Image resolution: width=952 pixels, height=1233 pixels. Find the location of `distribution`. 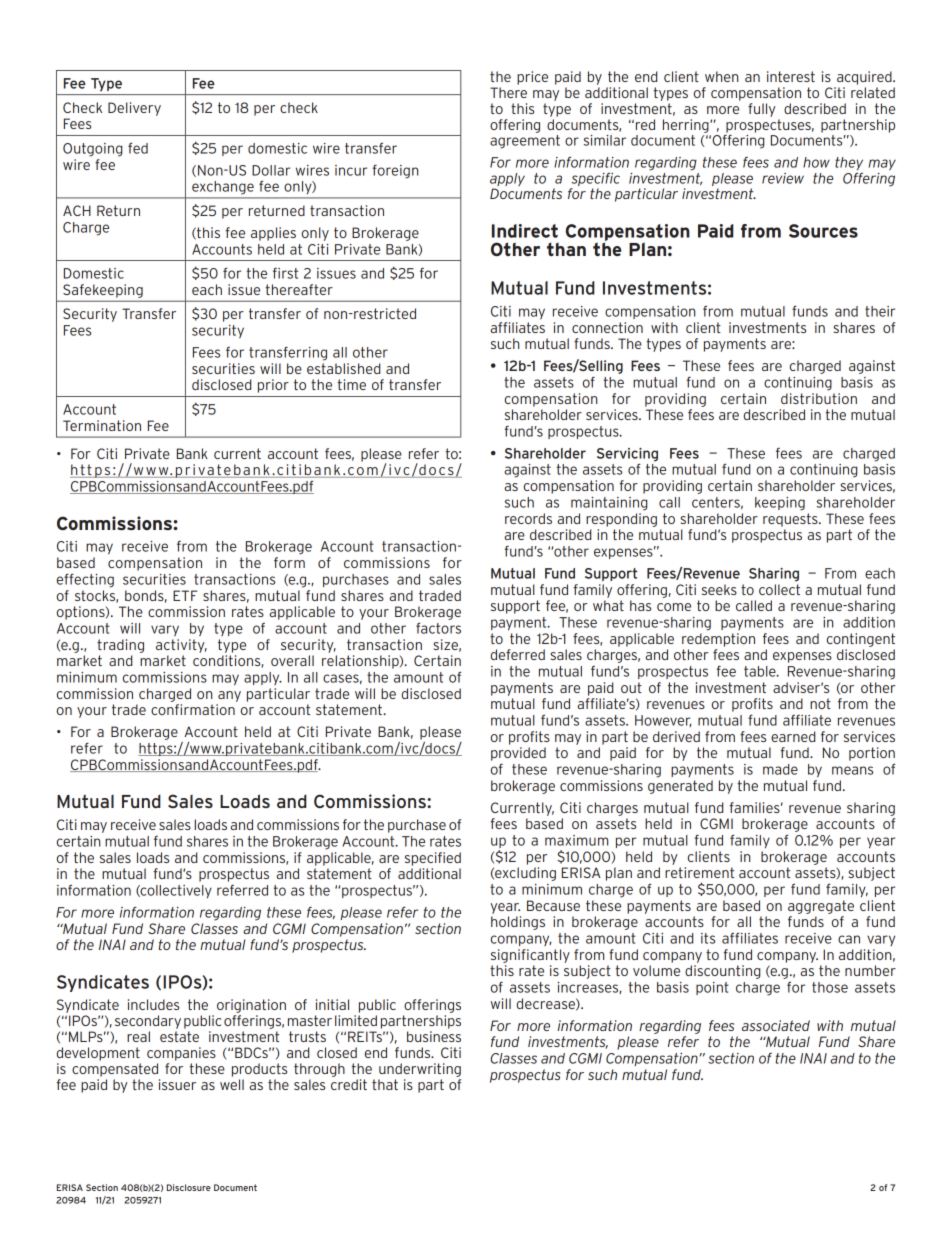

distribution is located at coordinates (819, 398).
